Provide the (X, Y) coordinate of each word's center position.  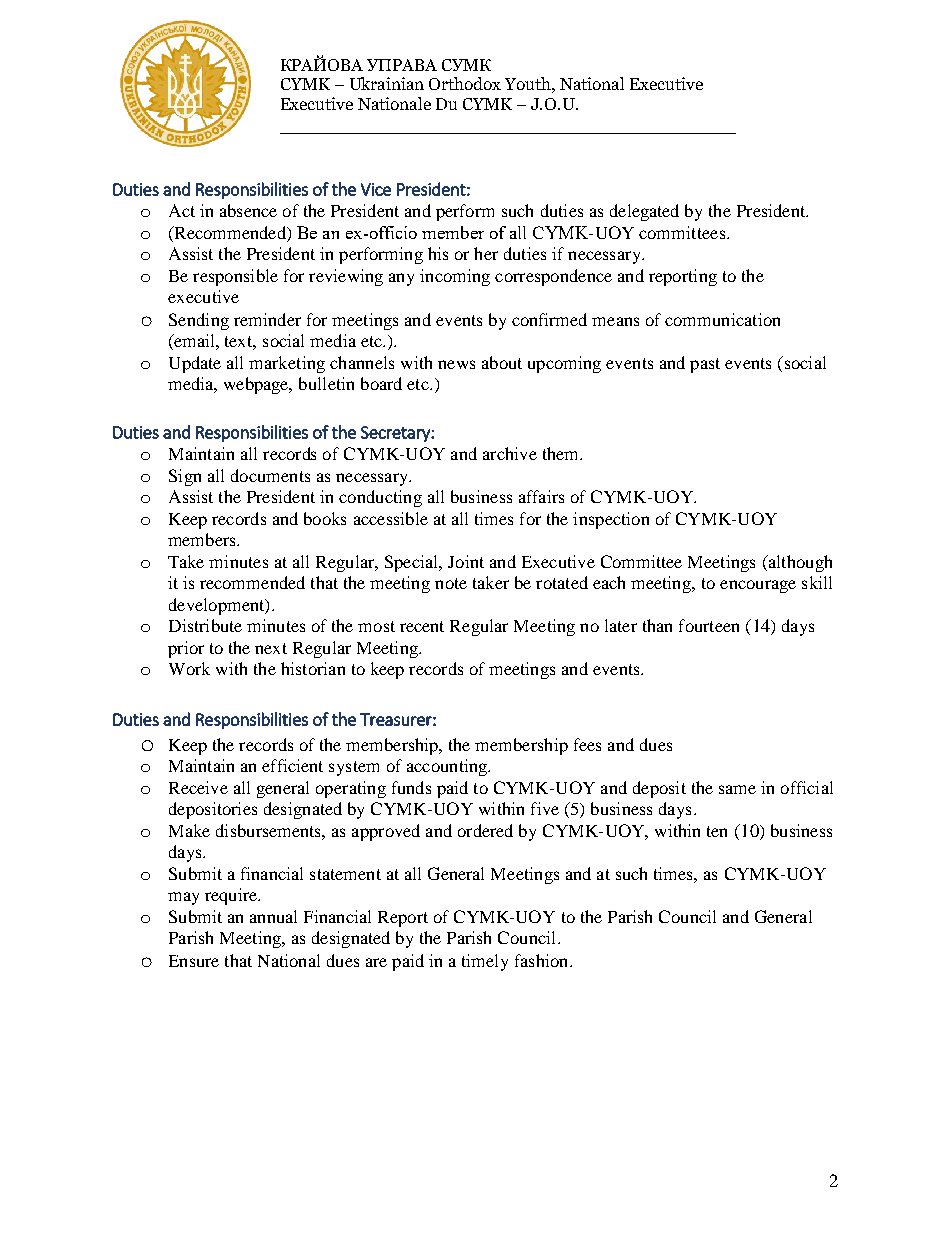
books (325, 518)
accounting (448, 767)
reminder (267, 319)
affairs (541, 496)
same (737, 789)
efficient (292, 765)
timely (485, 962)
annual (273, 916)
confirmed (549, 319)
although (799, 563)
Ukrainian (387, 83)
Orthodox (465, 83)
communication (722, 319)
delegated (644, 212)
